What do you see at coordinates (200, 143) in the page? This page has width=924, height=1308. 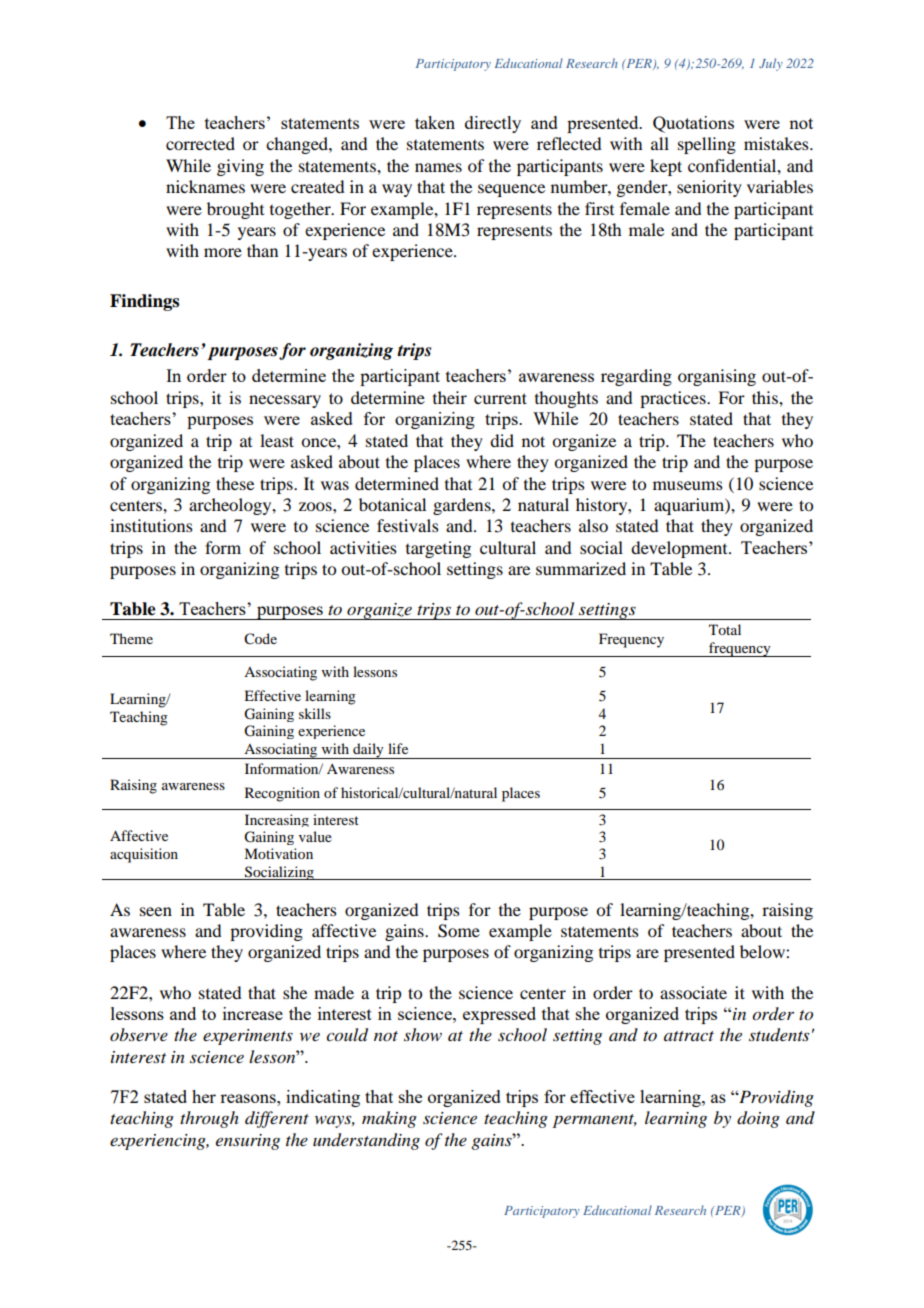 I see `corrected` at bounding box center [200, 143].
